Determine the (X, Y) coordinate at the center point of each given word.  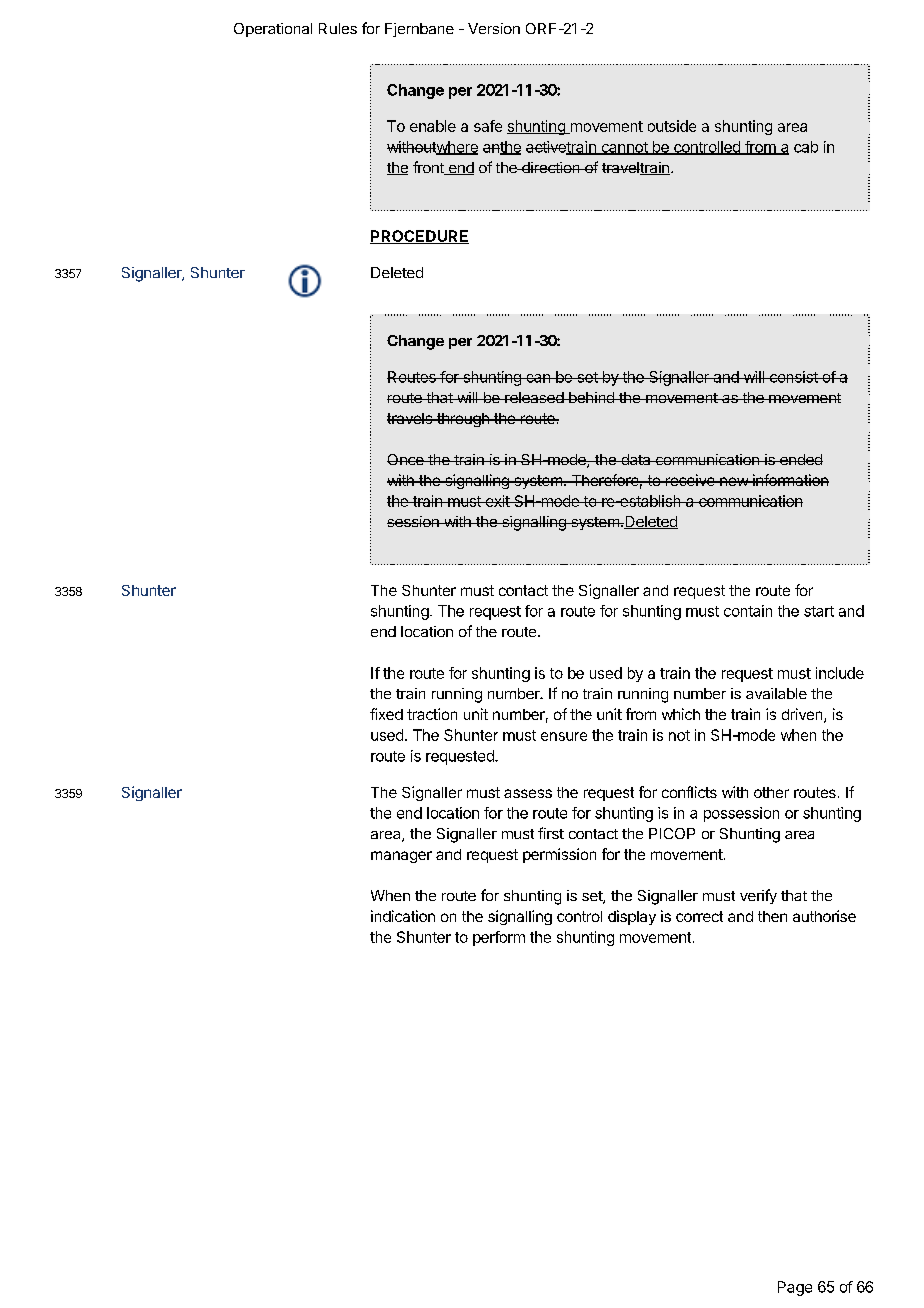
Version (494, 28)
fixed (386, 714)
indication (403, 916)
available (776, 693)
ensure (564, 736)
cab (806, 147)
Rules (338, 28)
